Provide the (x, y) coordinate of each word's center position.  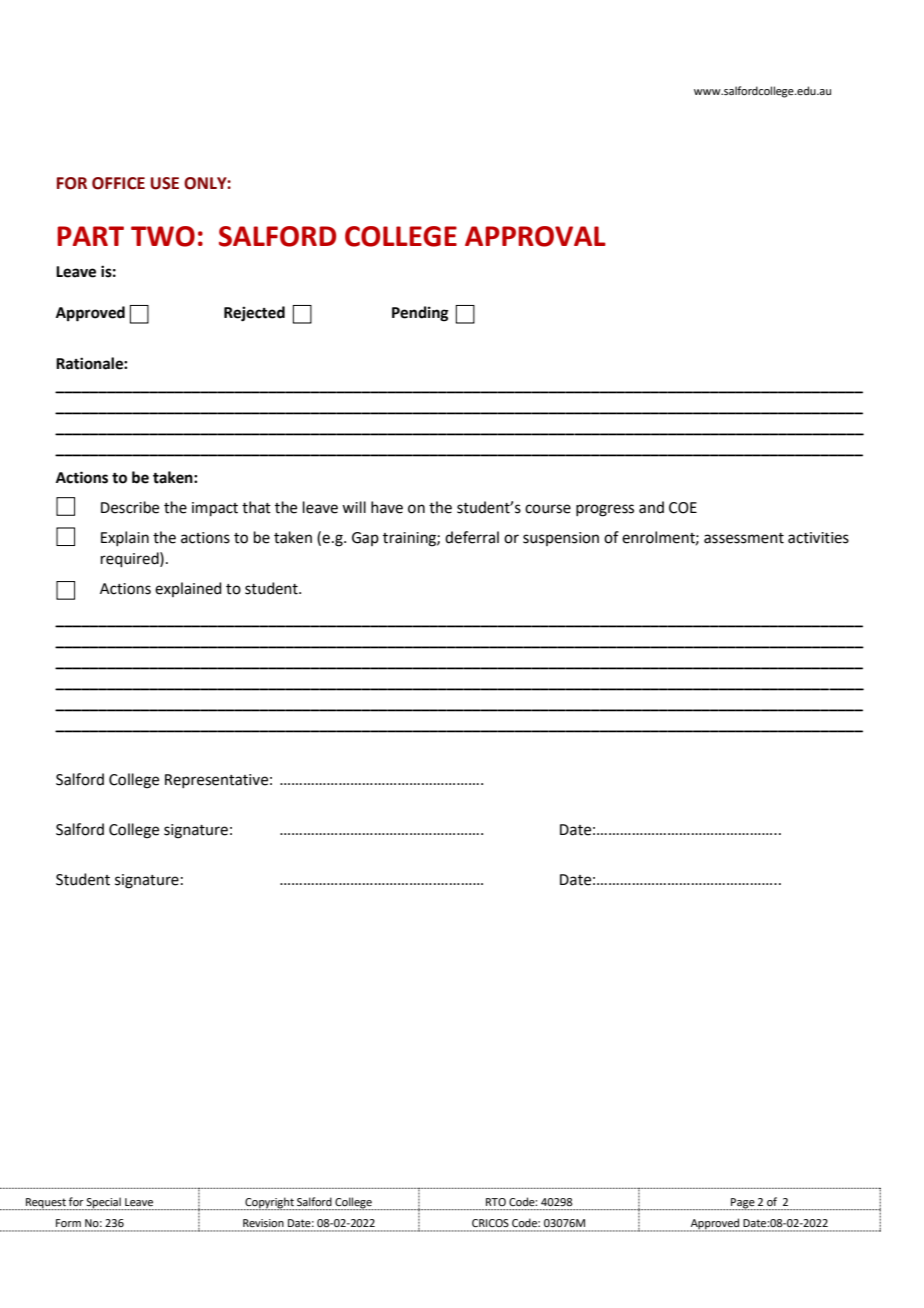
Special (104, 1203)
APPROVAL (535, 236)
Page (743, 1204)
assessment (744, 538)
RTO (496, 1202)
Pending (420, 314)
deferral (472, 537)
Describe (130, 507)
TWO (163, 236)
